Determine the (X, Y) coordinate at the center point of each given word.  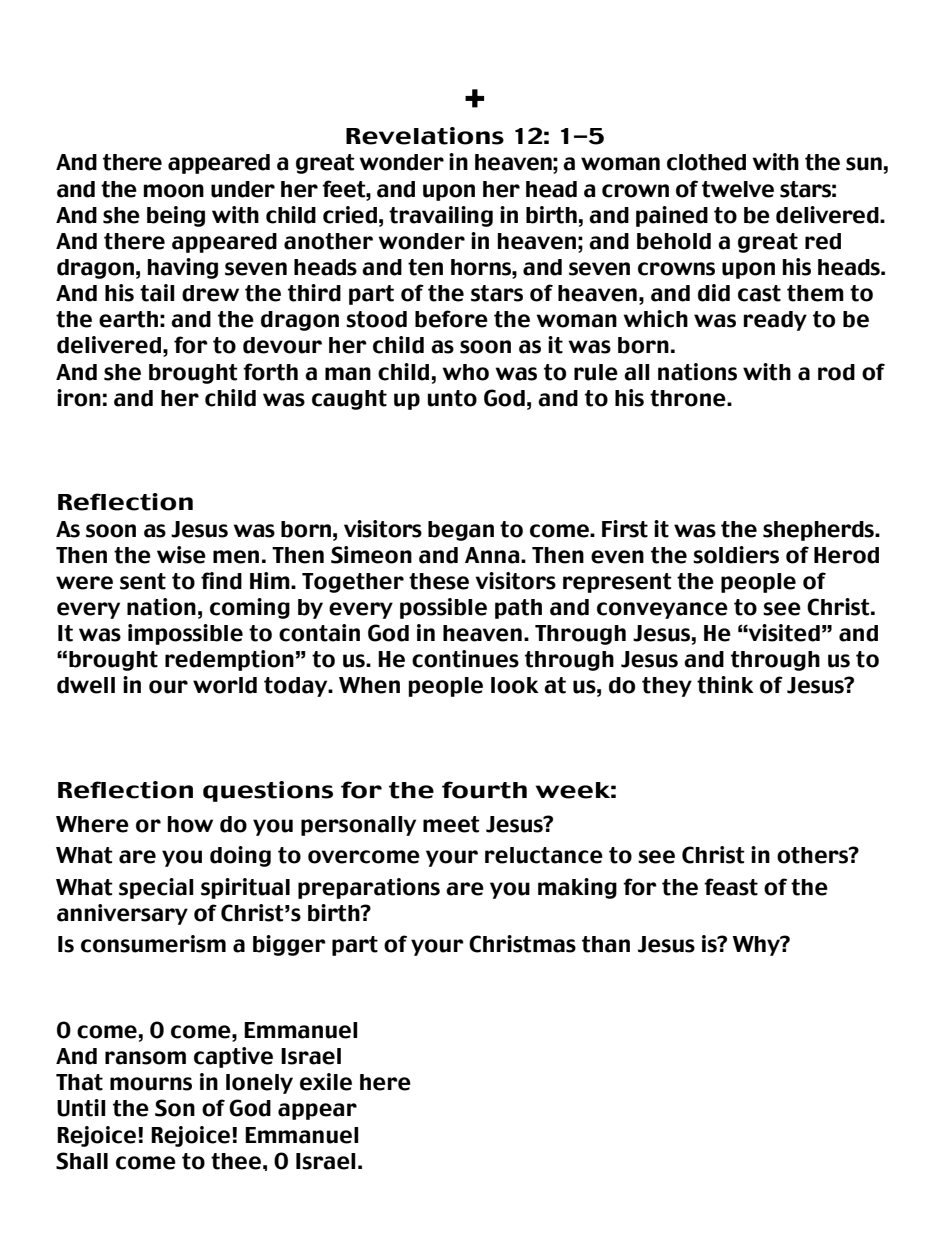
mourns (151, 1084)
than (606, 944)
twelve (738, 189)
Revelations (425, 136)
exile (326, 1082)
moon (173, 191)
